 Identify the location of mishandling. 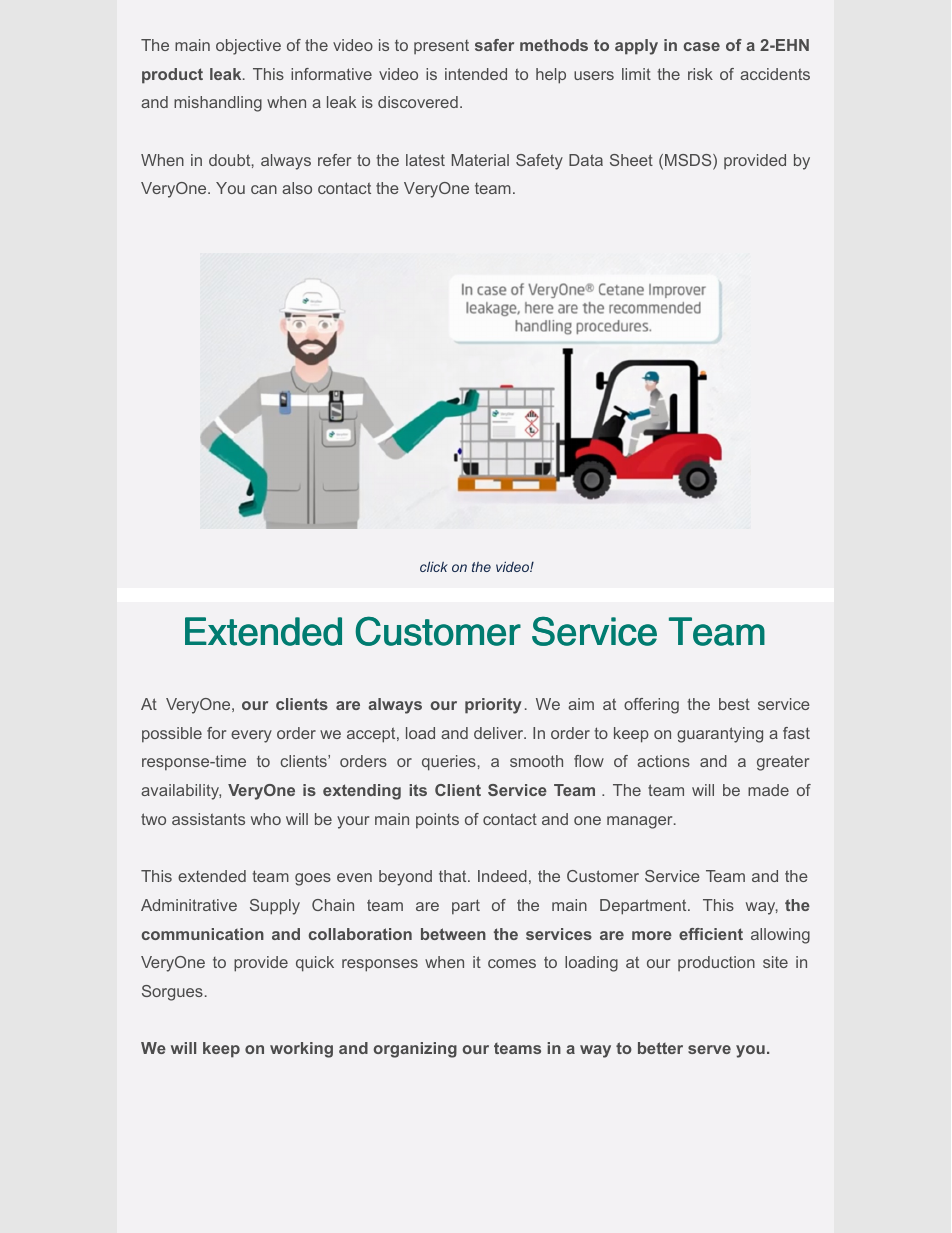
(218, 104).
